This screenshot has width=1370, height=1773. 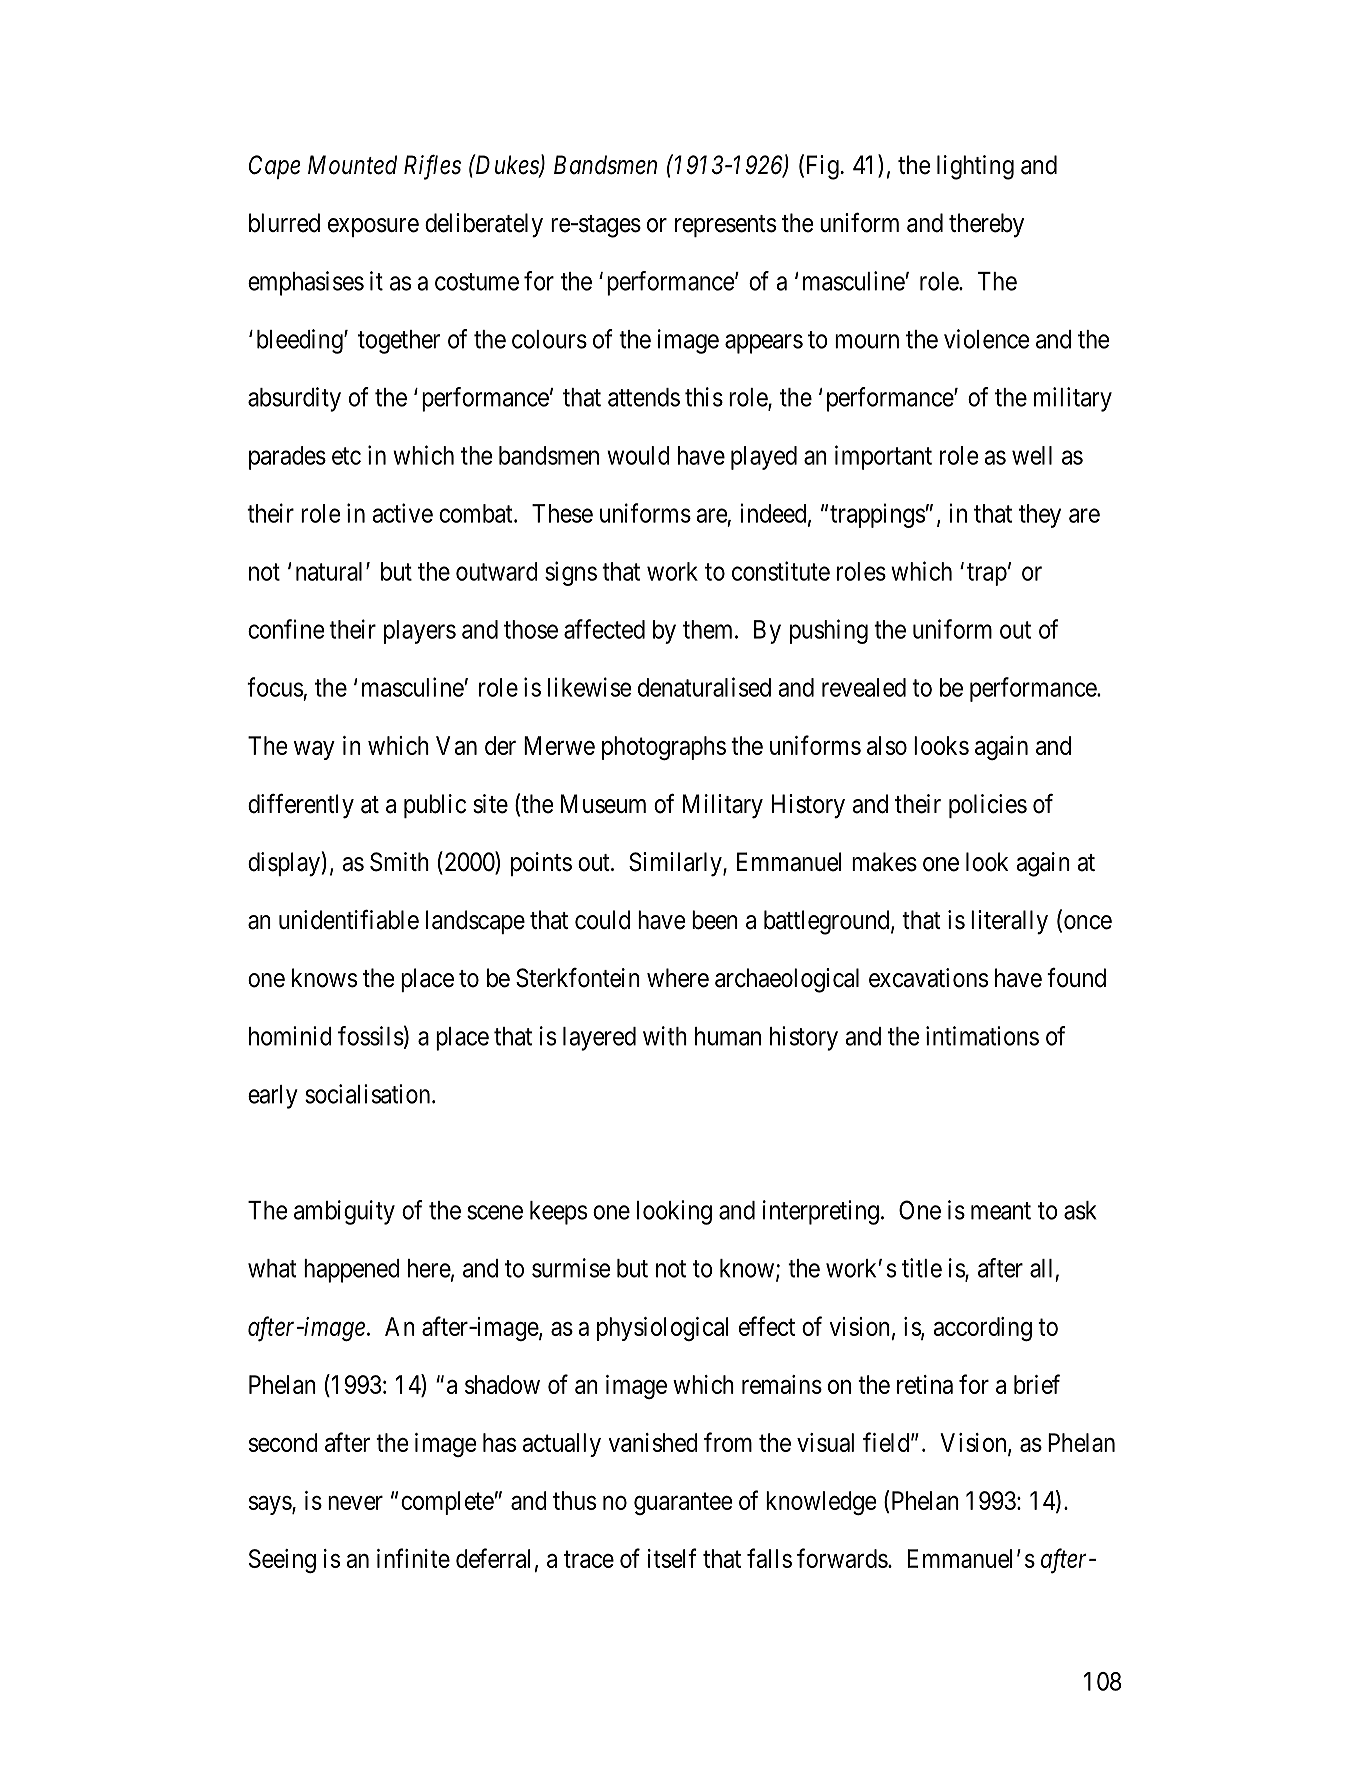 What do you see at coordinates (355, 1503) in the screenshot?
I see `never` at bounding box center [355, 1503].
